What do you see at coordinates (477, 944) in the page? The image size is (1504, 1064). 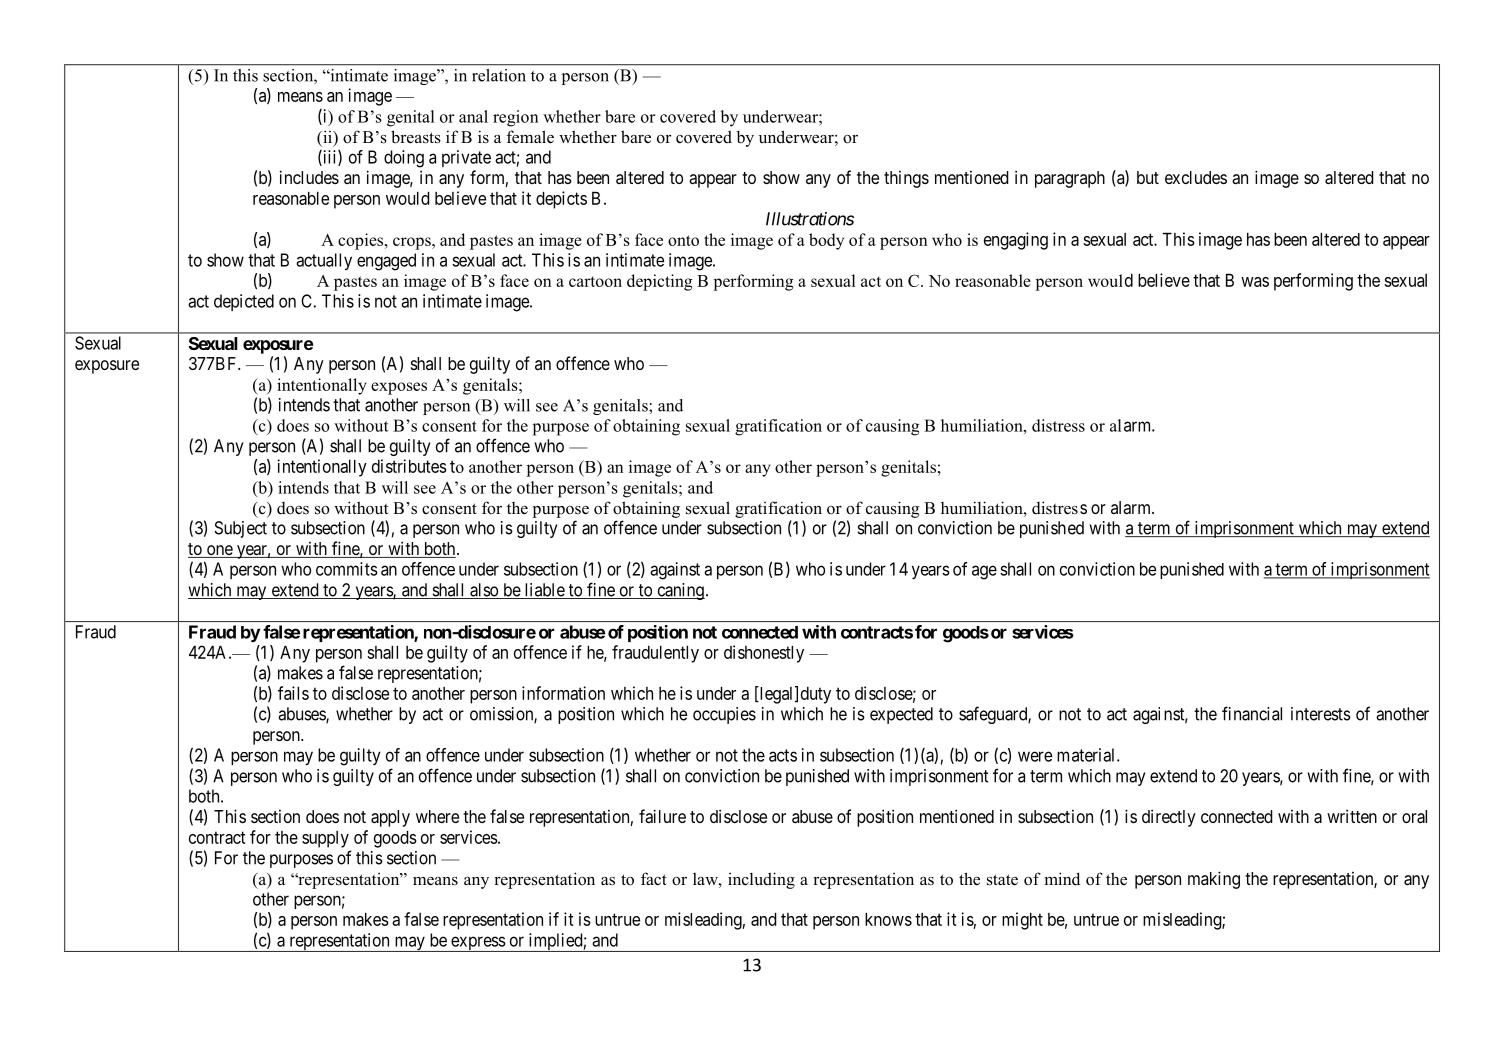 I see `express` at bounding box center [477, 944].
